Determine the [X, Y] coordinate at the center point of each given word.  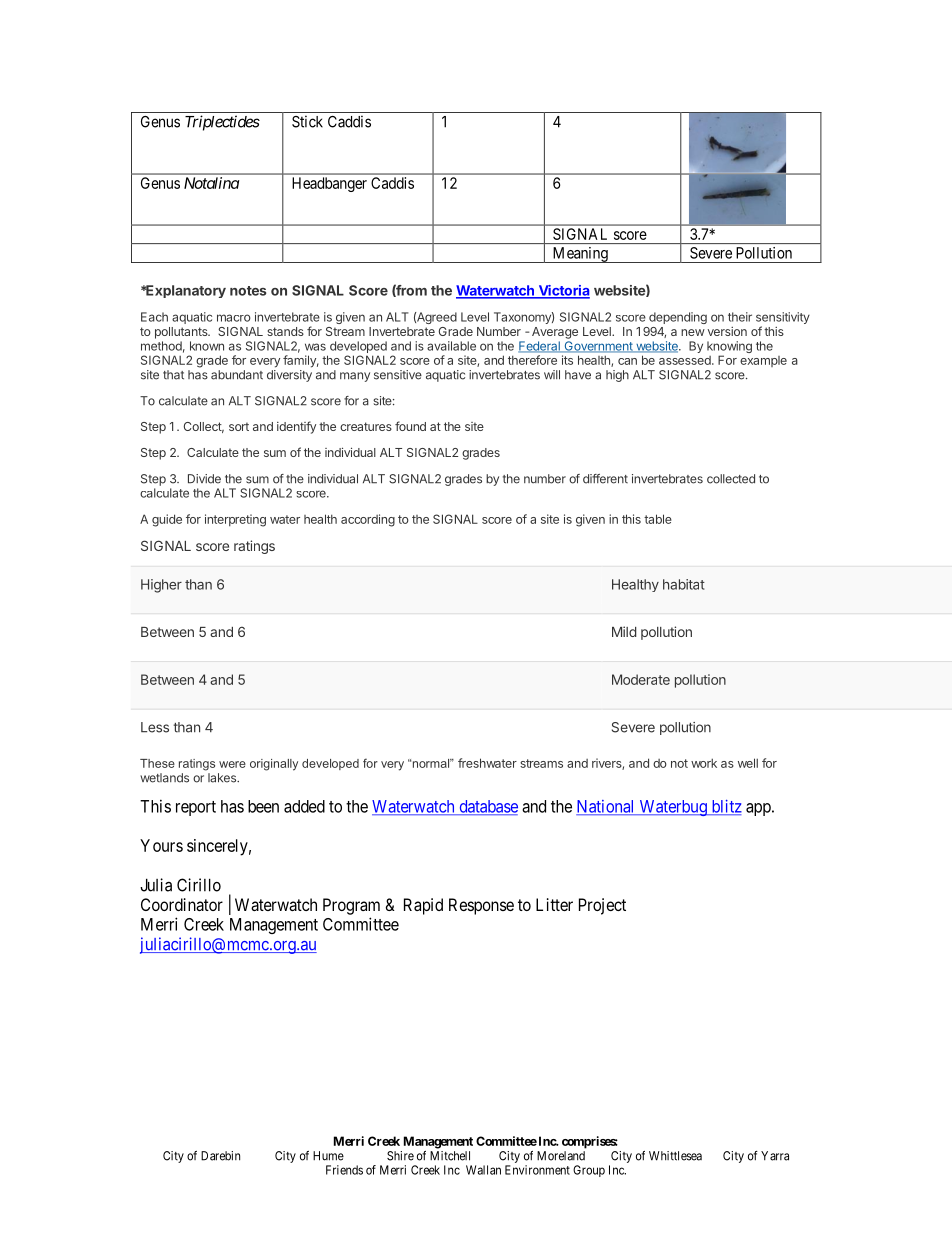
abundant [237, 375]
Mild [624, 631]
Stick [307, 121]
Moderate [641, 679]
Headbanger [329, 184]
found [410, 426]
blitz [725, 807]
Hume [328, 1156]
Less [155, 727]
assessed [686, 360]
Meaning [580, 255]
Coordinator [182, 904]
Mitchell [450, 1156]
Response [481, 906]
